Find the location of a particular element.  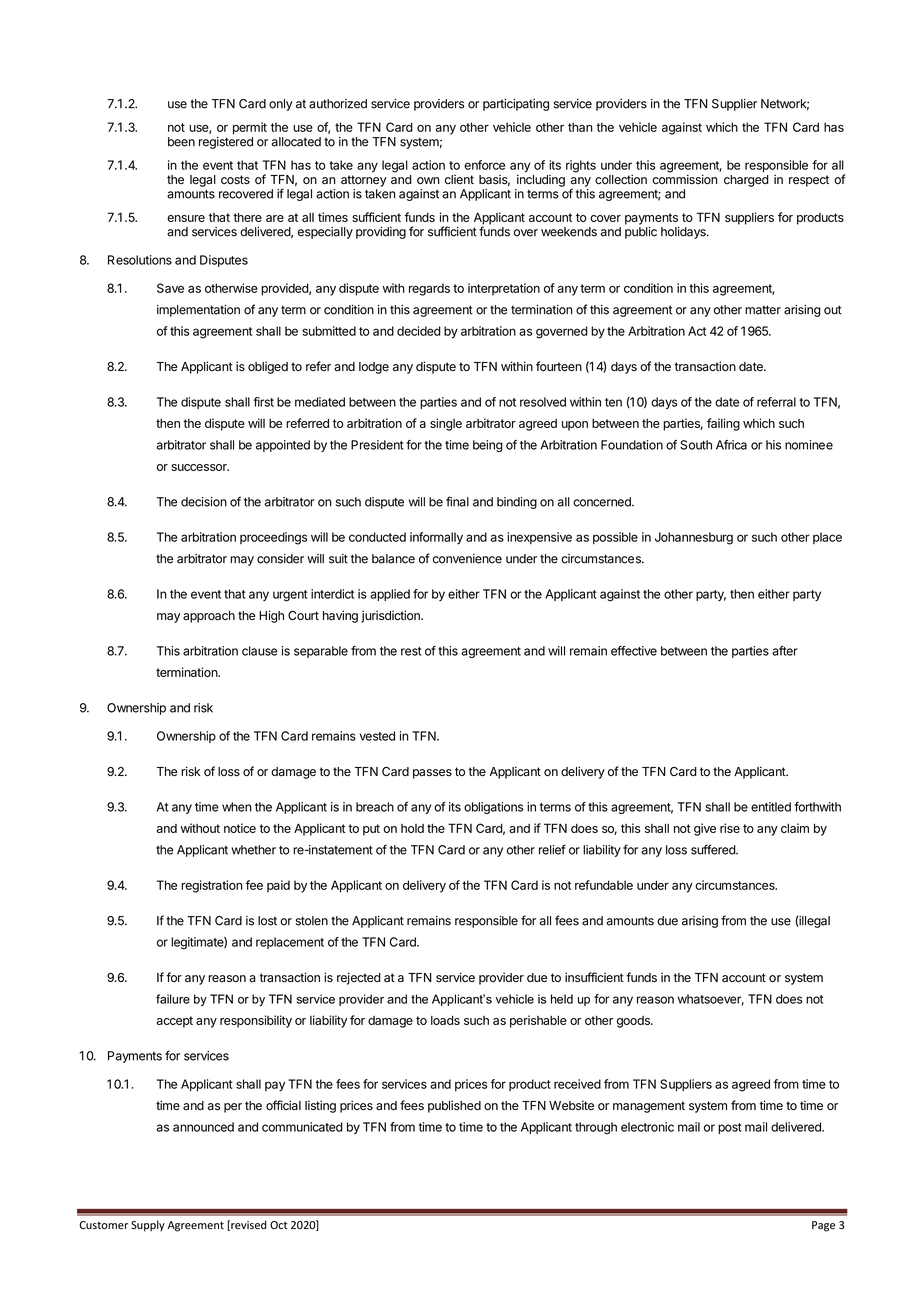

single is located at coordinates (446, 424).
